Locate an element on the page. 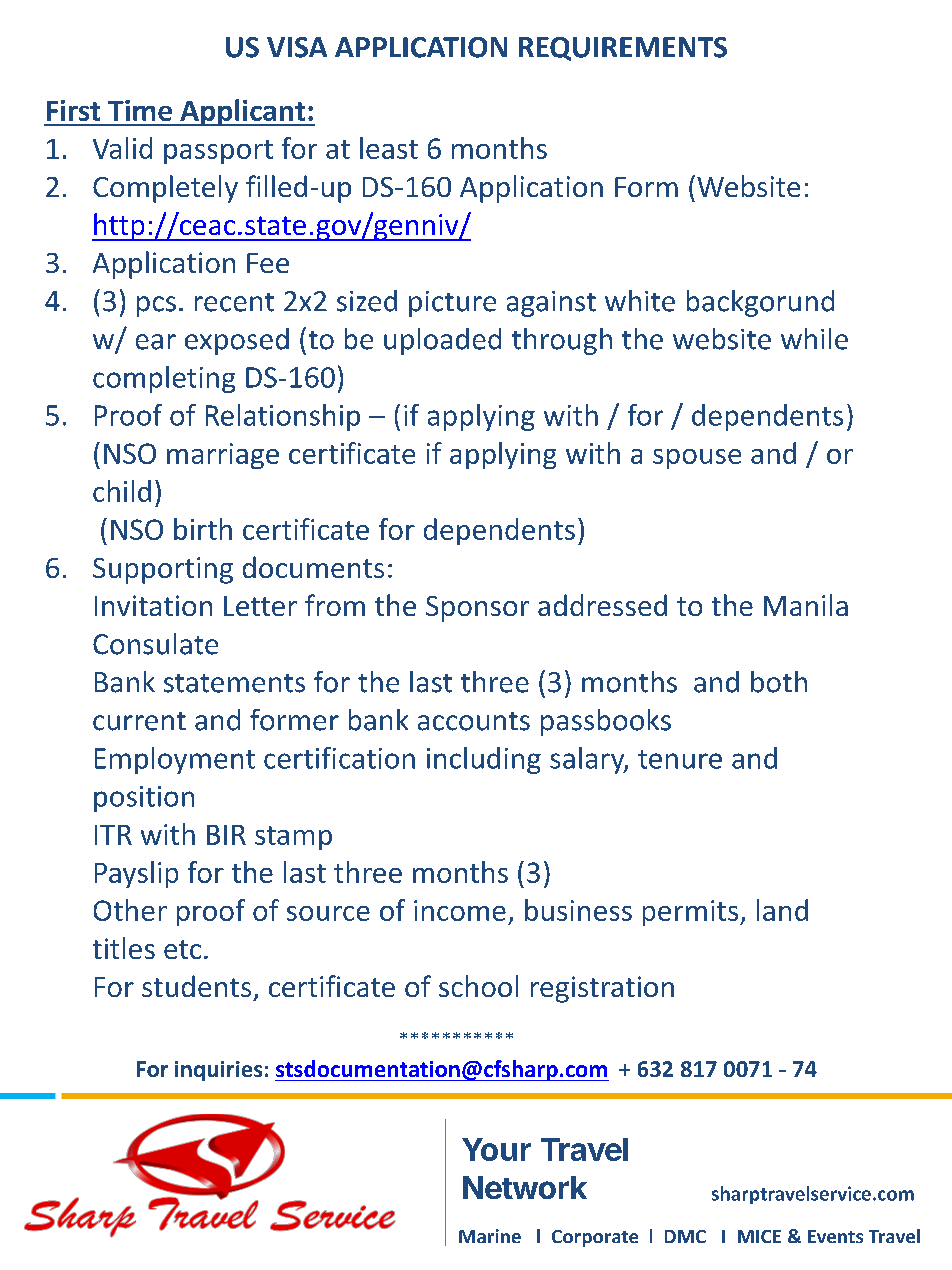 The width and height of the page is (952, 1270). Other is located at coordinates (130, 910).
